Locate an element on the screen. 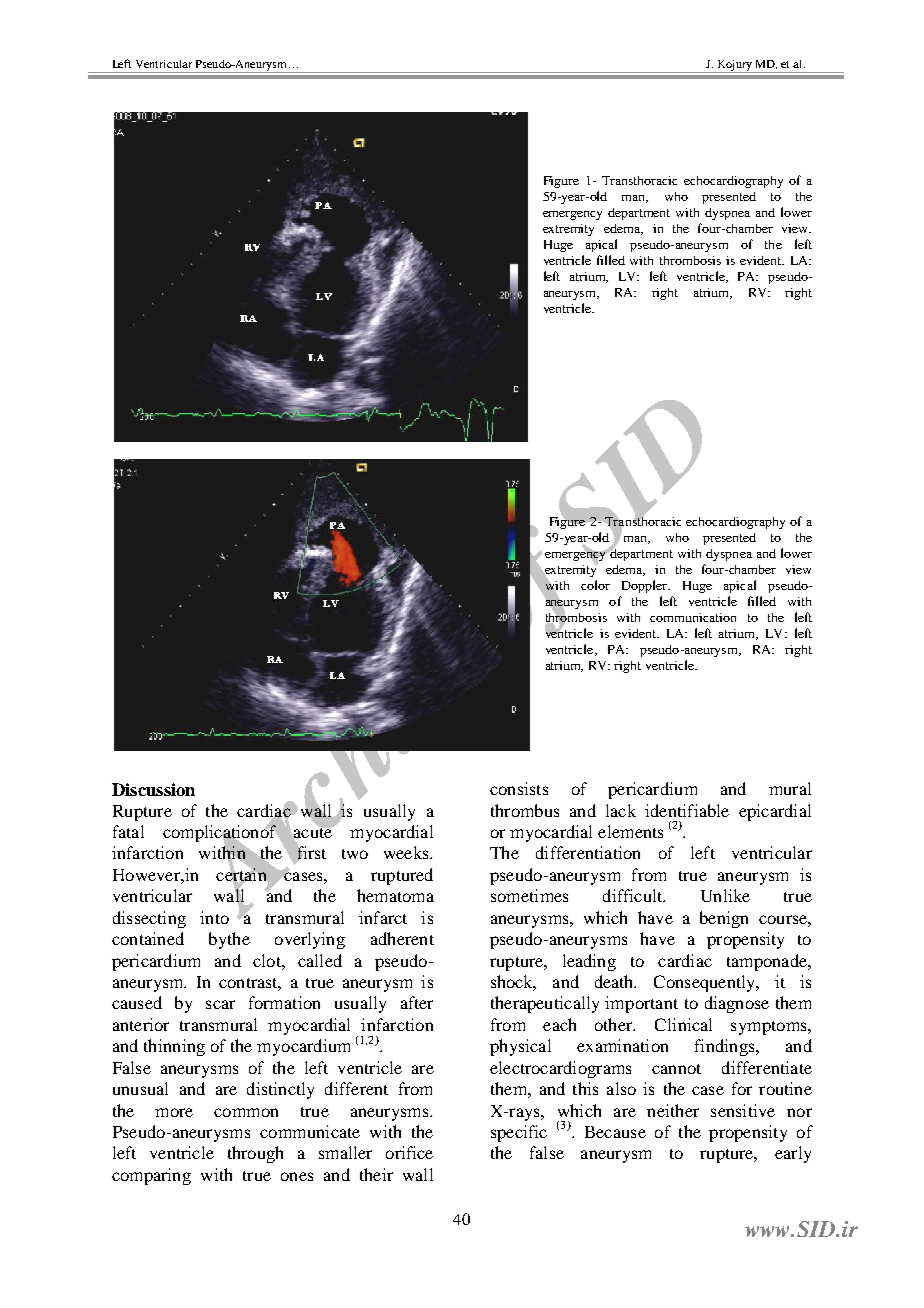 The width and height of the screenshot is (924, 1308). communication is located at coordinates (693, 617).
